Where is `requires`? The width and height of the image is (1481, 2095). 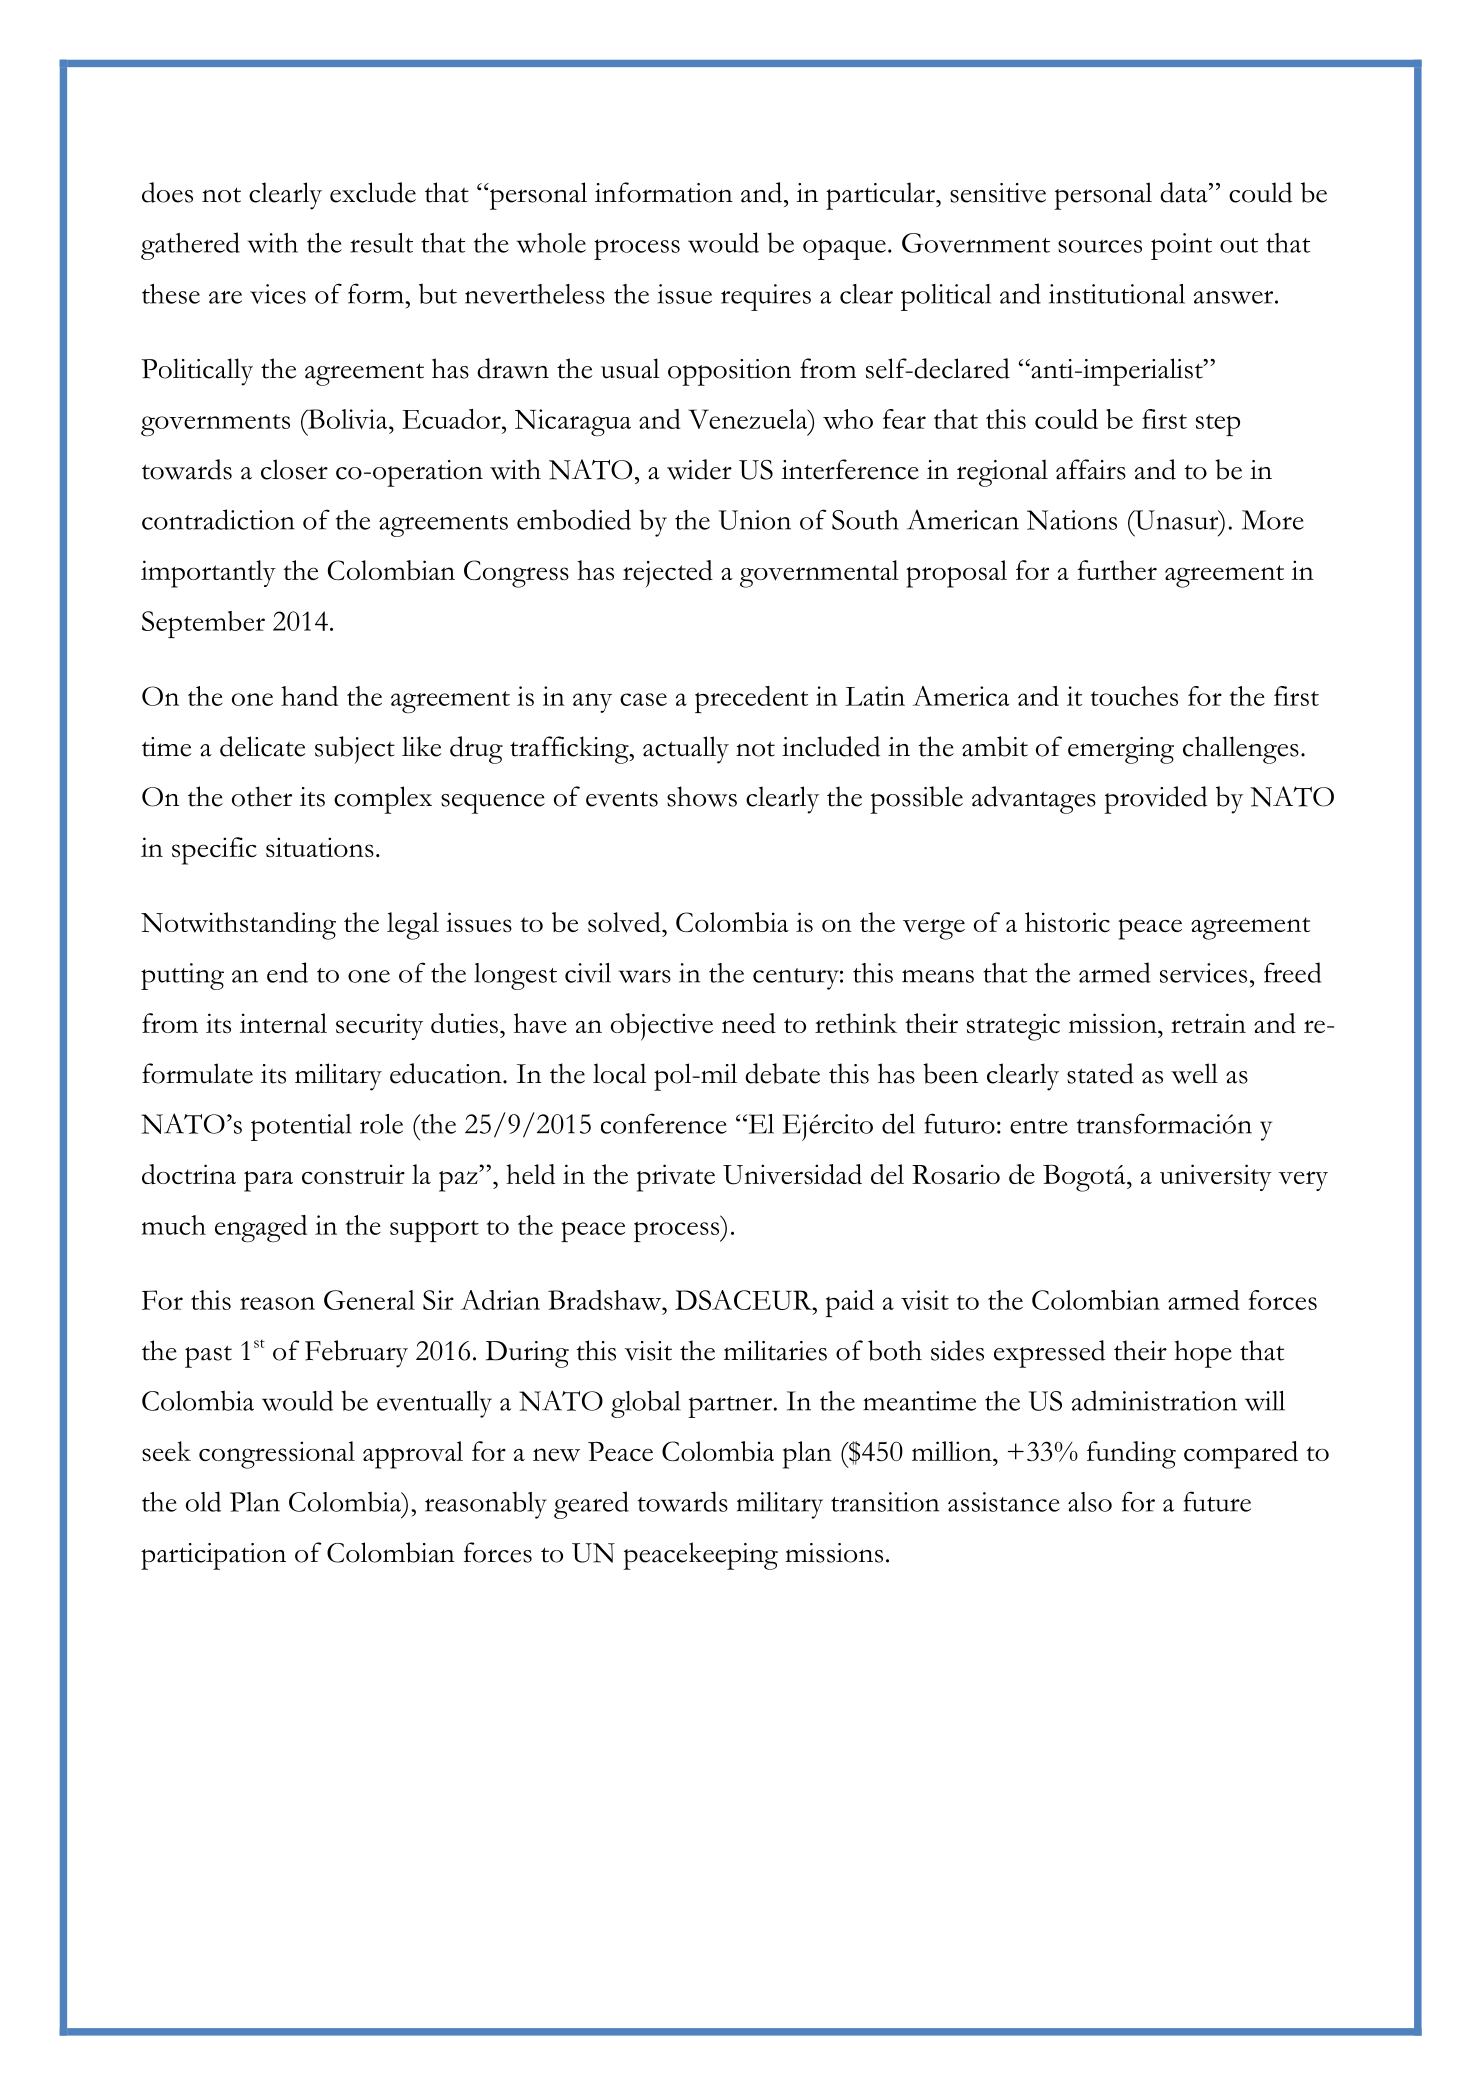 requires is located at coordinates (766, 297).
